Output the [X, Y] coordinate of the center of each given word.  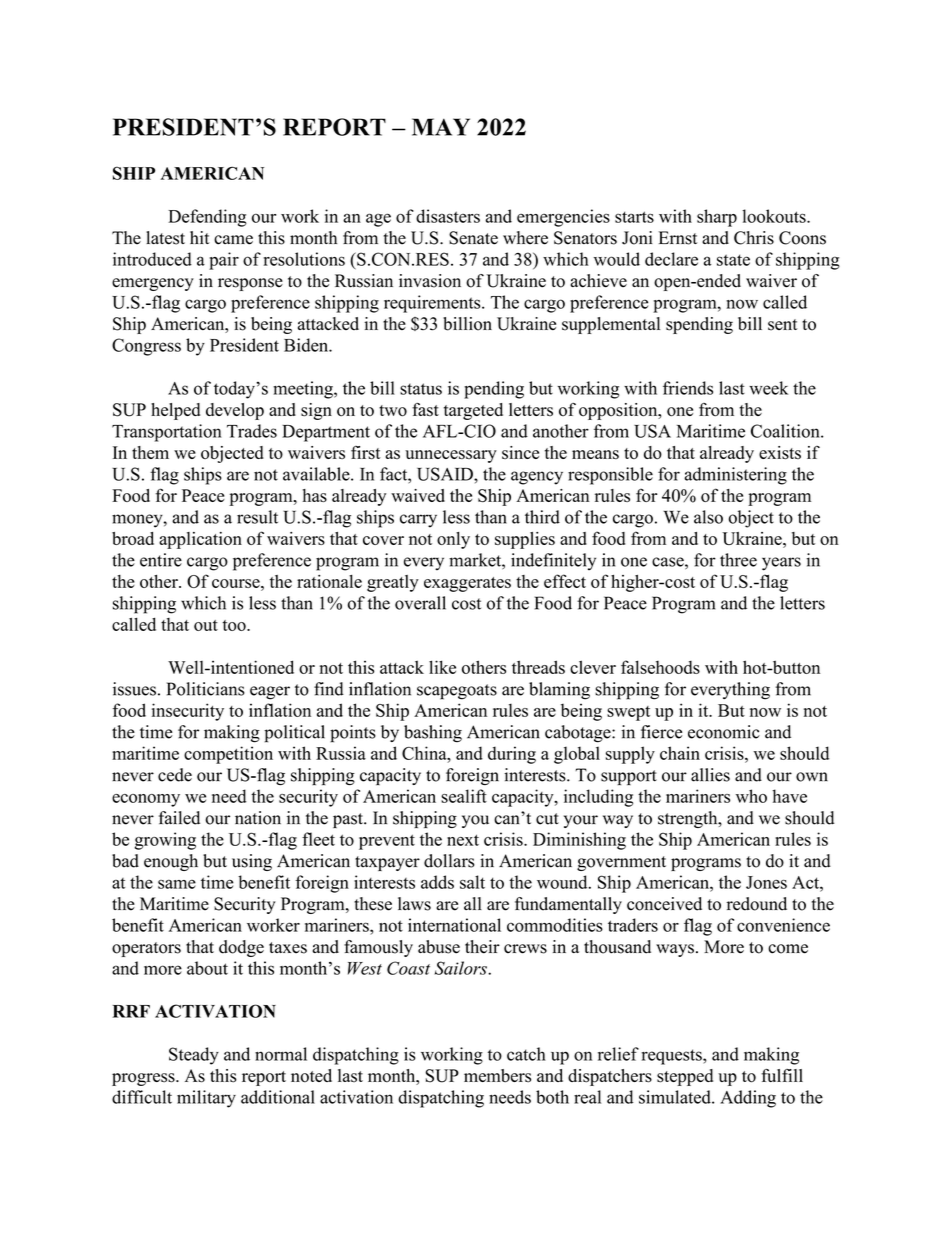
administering [735, 476]
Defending [207, 218]
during [512, 755]
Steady [194, 1056]
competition [228, 755]
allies [710, 775]
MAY [441, 127]
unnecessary [451, 456]
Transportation [167, 433]
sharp [717, 218]
